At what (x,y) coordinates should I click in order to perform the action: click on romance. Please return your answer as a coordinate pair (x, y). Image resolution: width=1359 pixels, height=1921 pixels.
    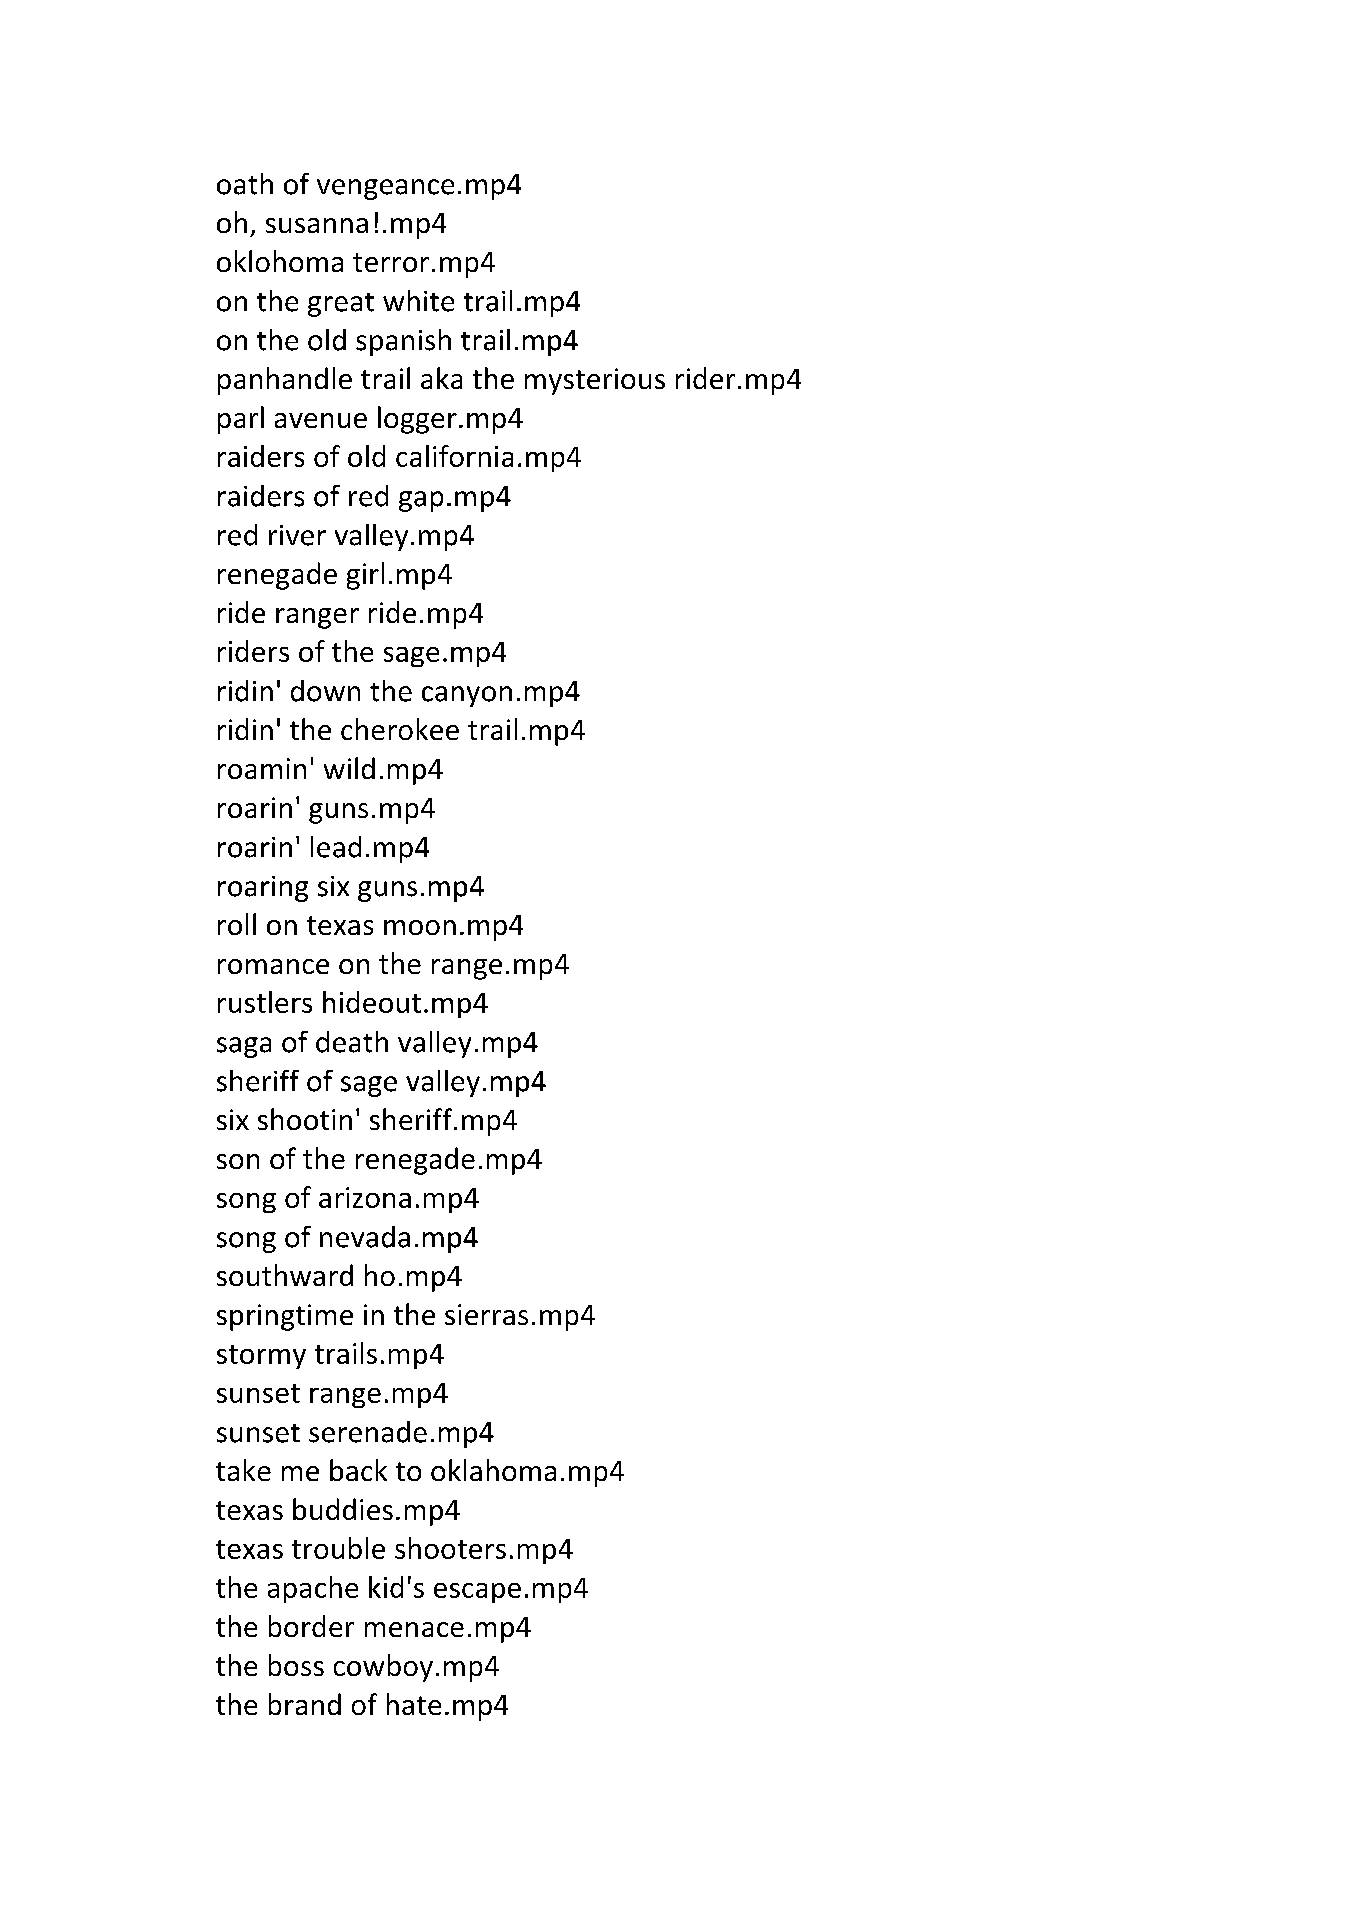
    Looking at the image, I should click on (273, 966).
